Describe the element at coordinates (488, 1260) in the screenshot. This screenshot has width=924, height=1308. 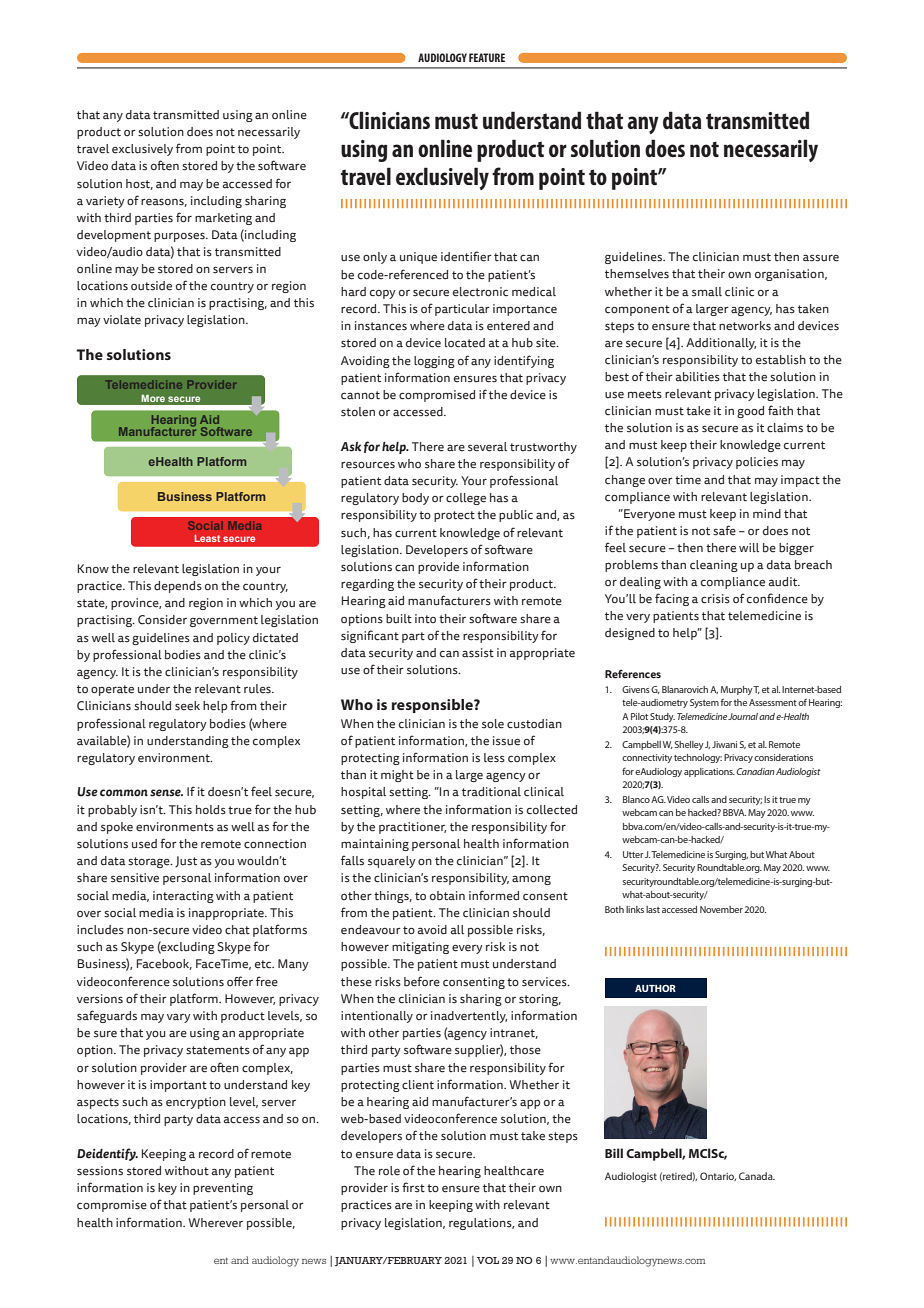
I see `VOL` at that location.
